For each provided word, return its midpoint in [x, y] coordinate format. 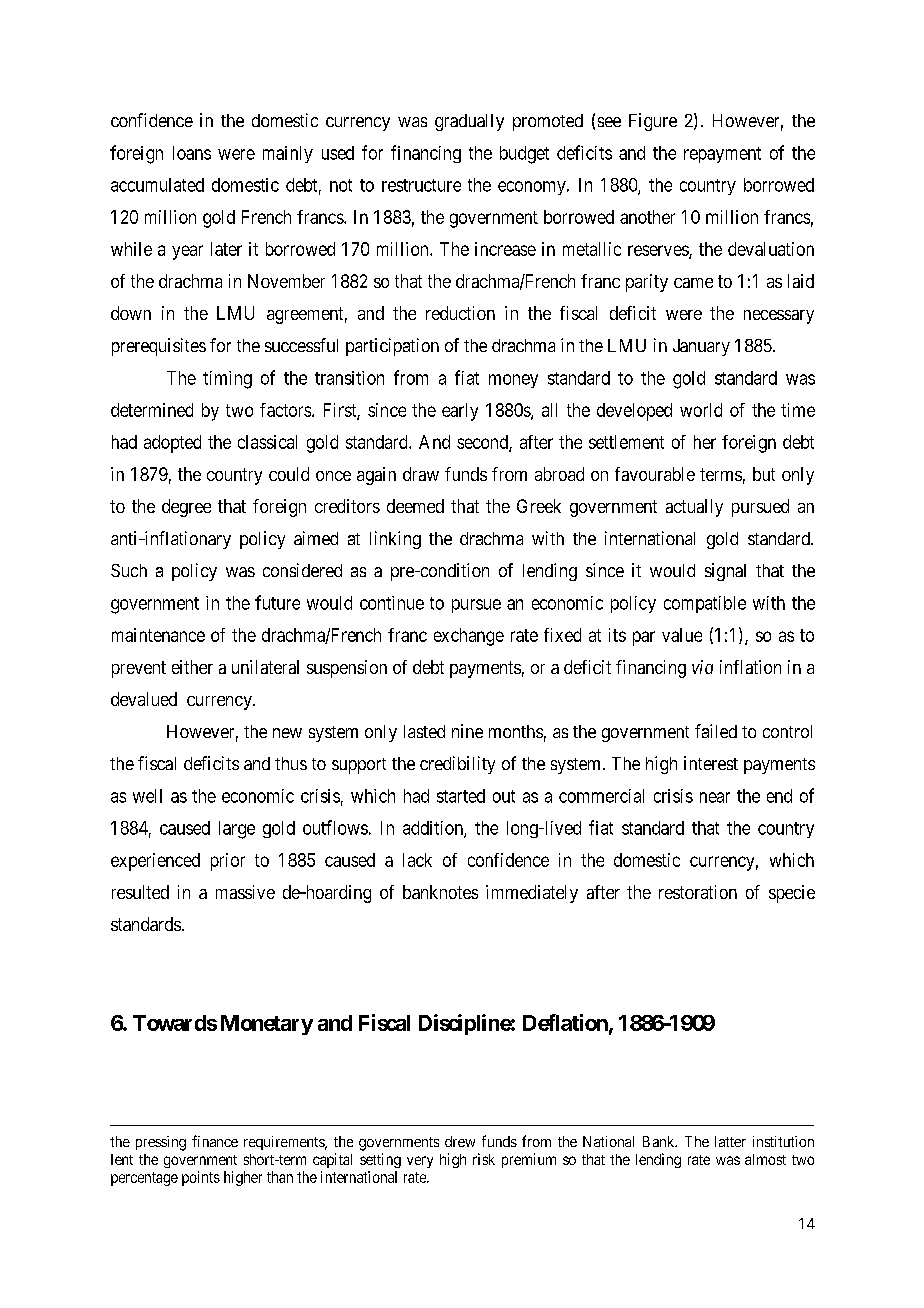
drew [460, 1141]
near [715, 797]
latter [730, 1141]
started [461, 796]
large [237, 830]
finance [215, 1141]
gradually [469, 122]
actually [694, 508]
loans [192, 153]
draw [421, 474]
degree [186, 508]
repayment [722, 155]
